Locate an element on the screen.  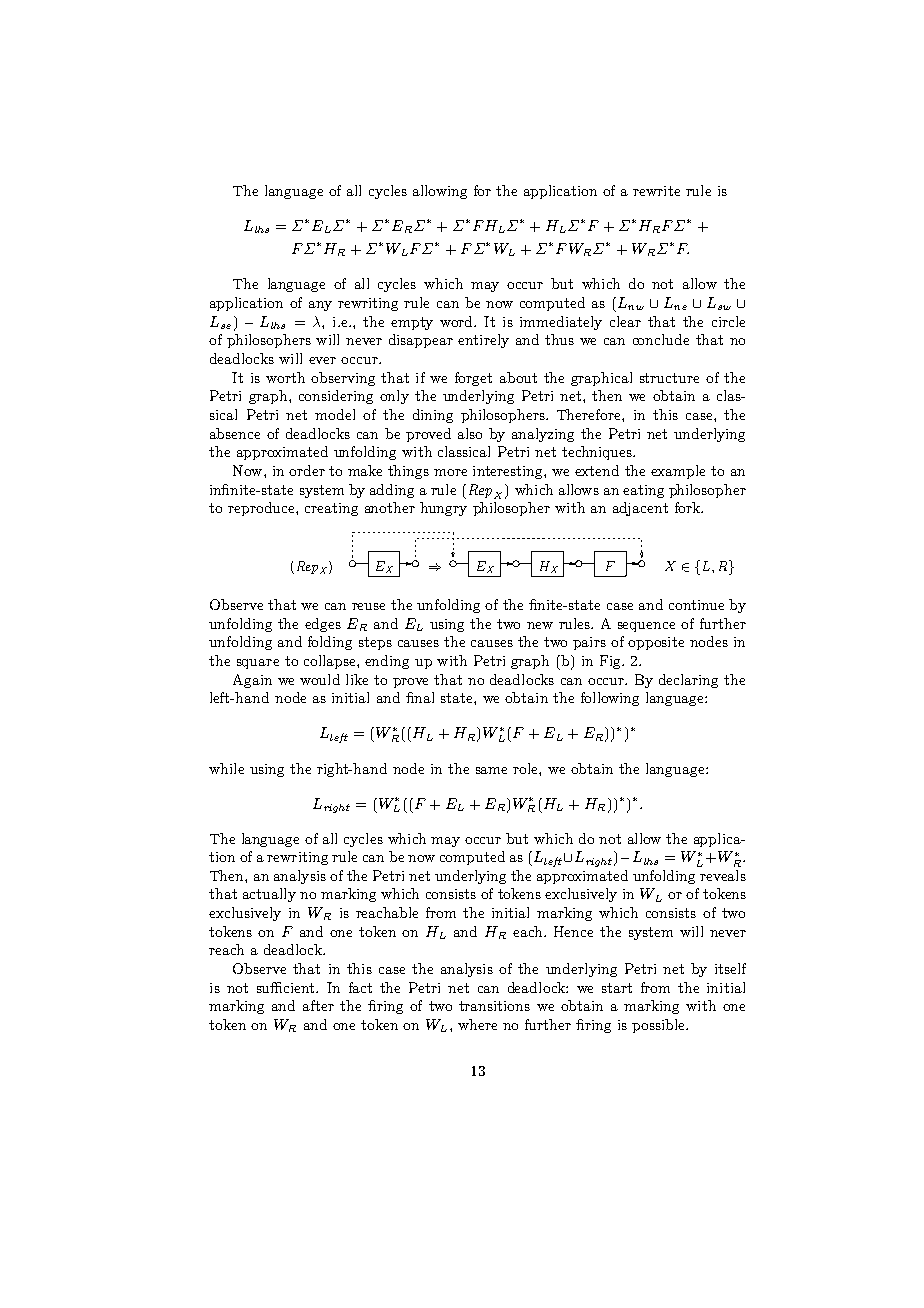
word is located at coordinates (457, 321).
